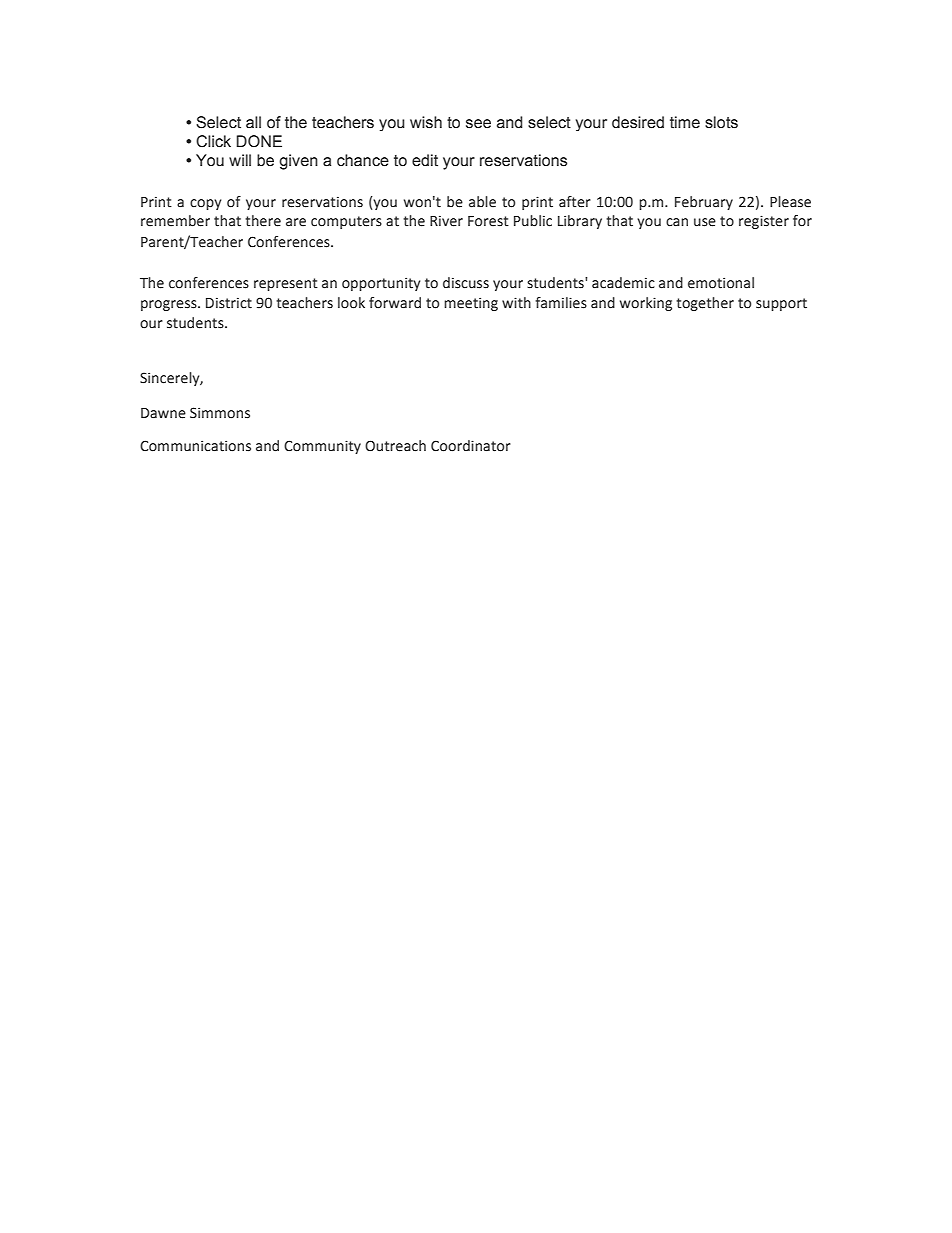 This screenshot has width=952, height=1233. I want to click on use, so click(705, 222).
